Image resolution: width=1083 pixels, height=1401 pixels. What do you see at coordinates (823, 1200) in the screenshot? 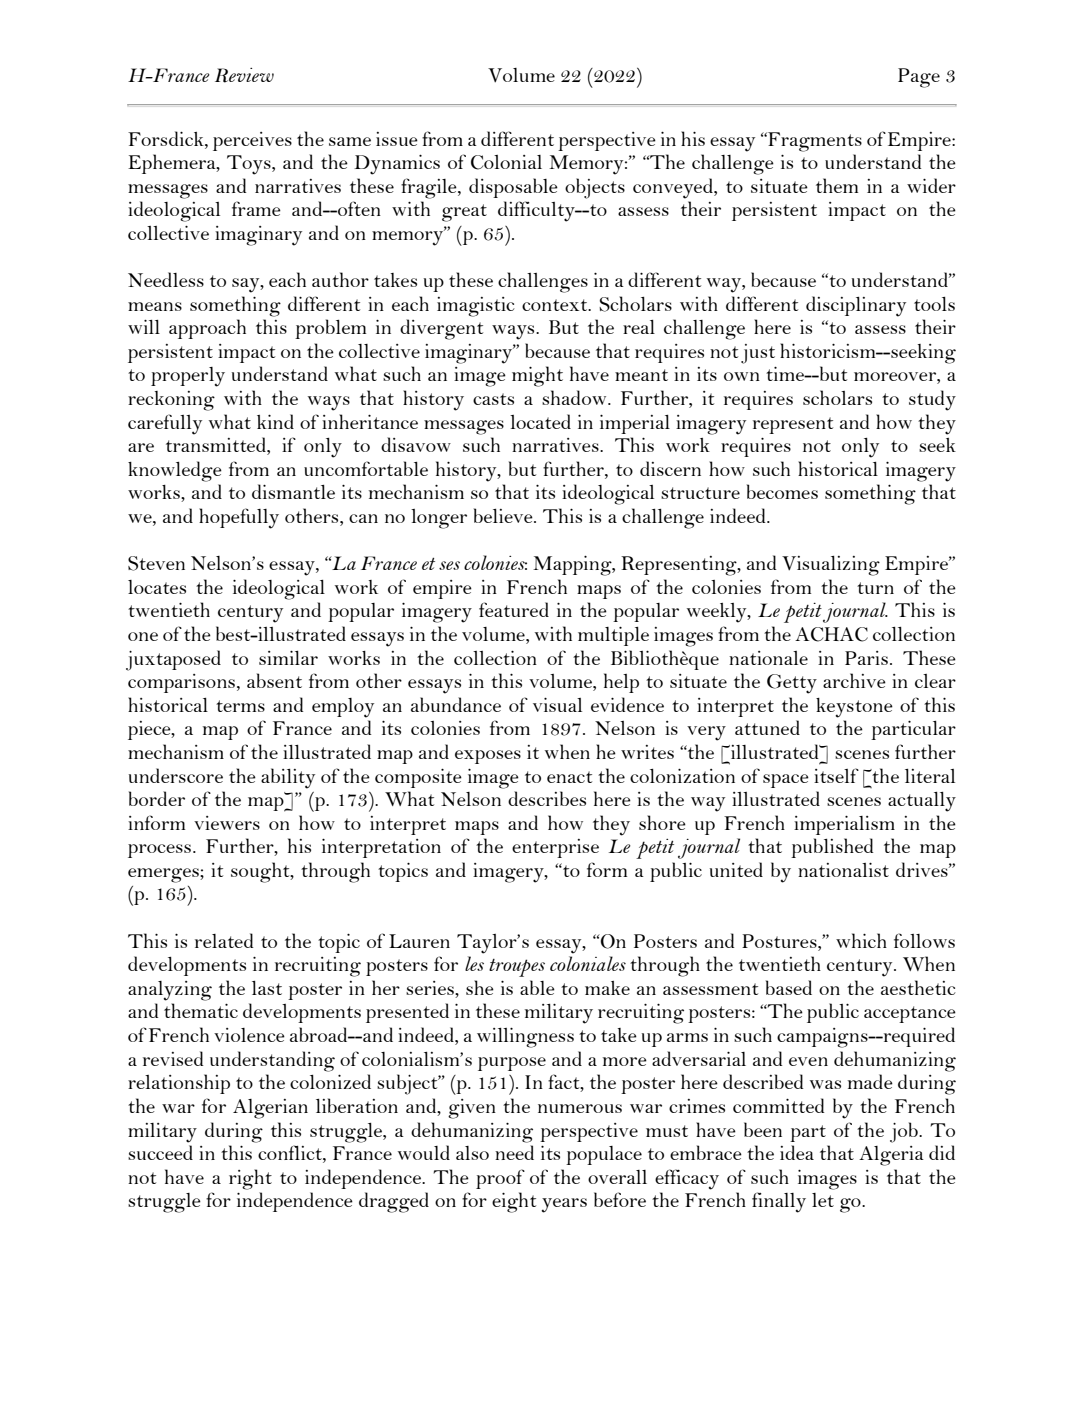
I see `let` at bounding box center [823, 1200].
